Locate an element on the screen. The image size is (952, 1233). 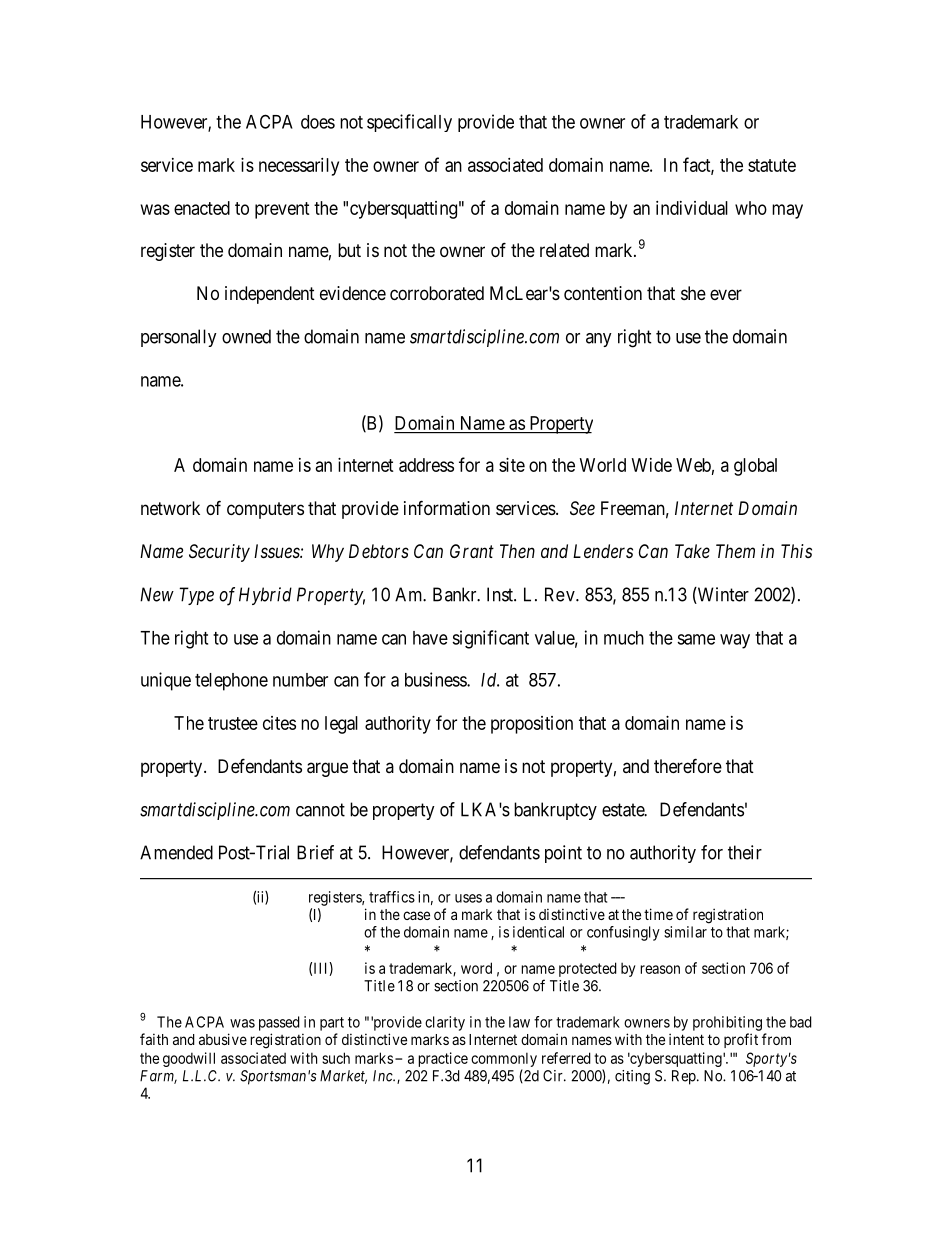
specifically is located at coordinates (409, 123).
